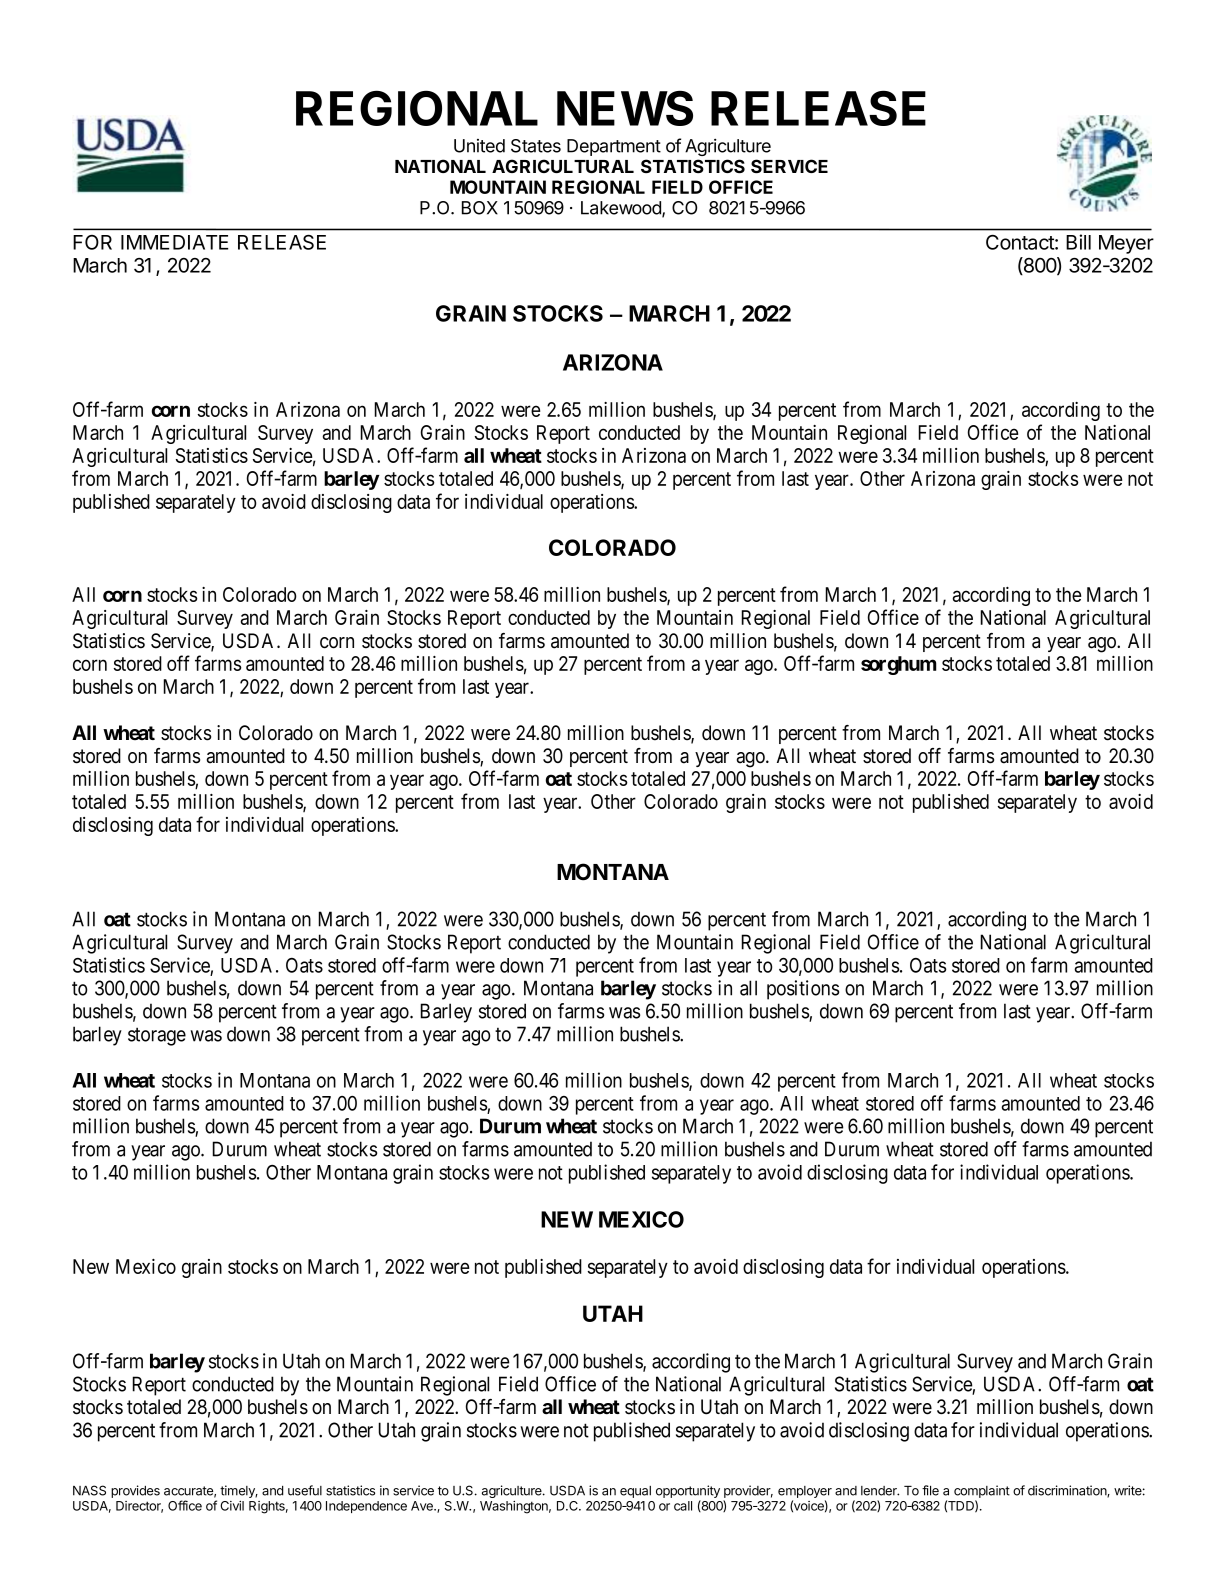 This document has width=1225, height=1585. What do you see at coordinates (174, 242) in the document?
I see `IMMEDIATE` at bounding box center [174, 242].
